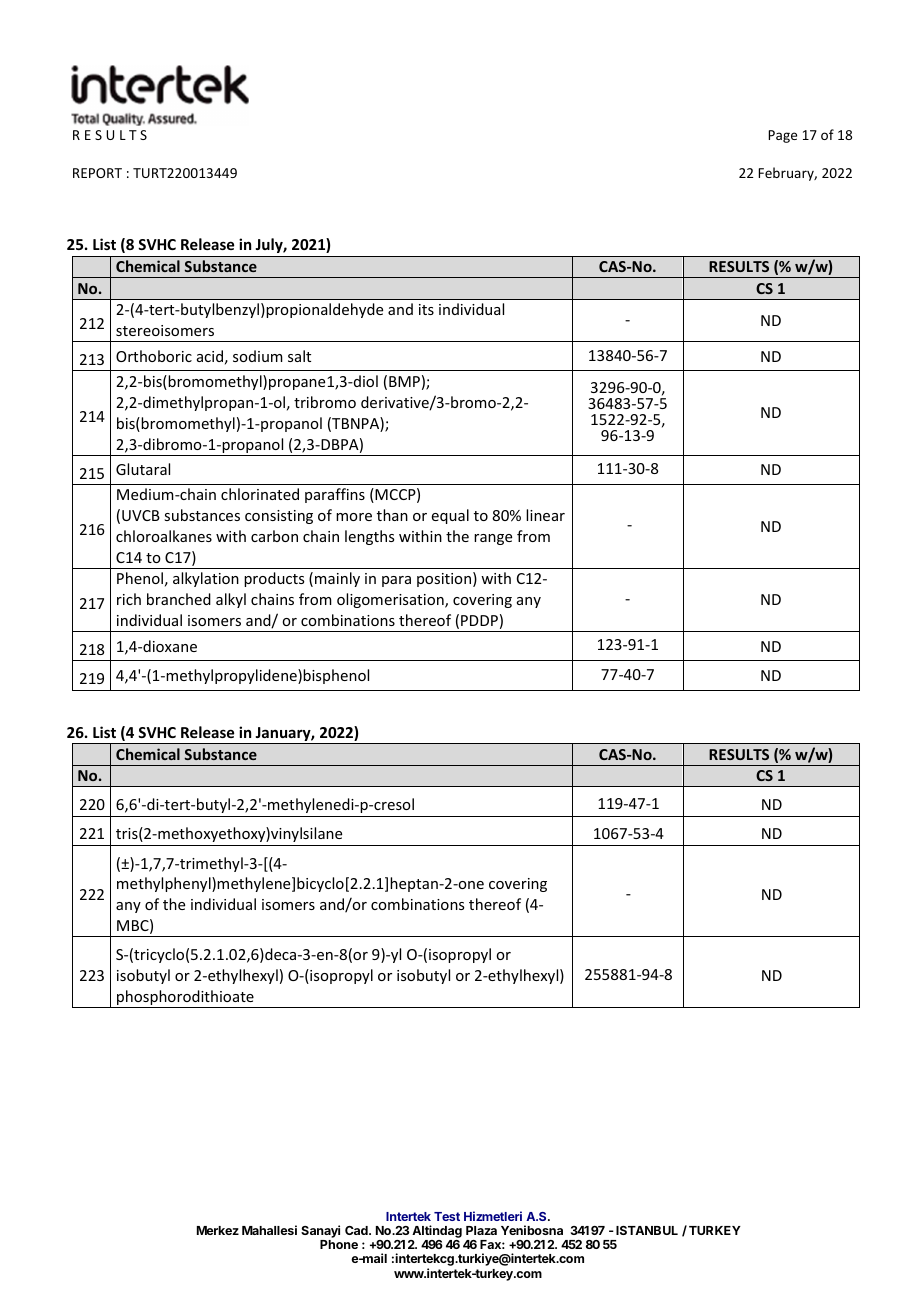  What do you see at coordinates (339, 1244) in the screenshot?
I see `Phone` at bounding box center [339, 1244].
